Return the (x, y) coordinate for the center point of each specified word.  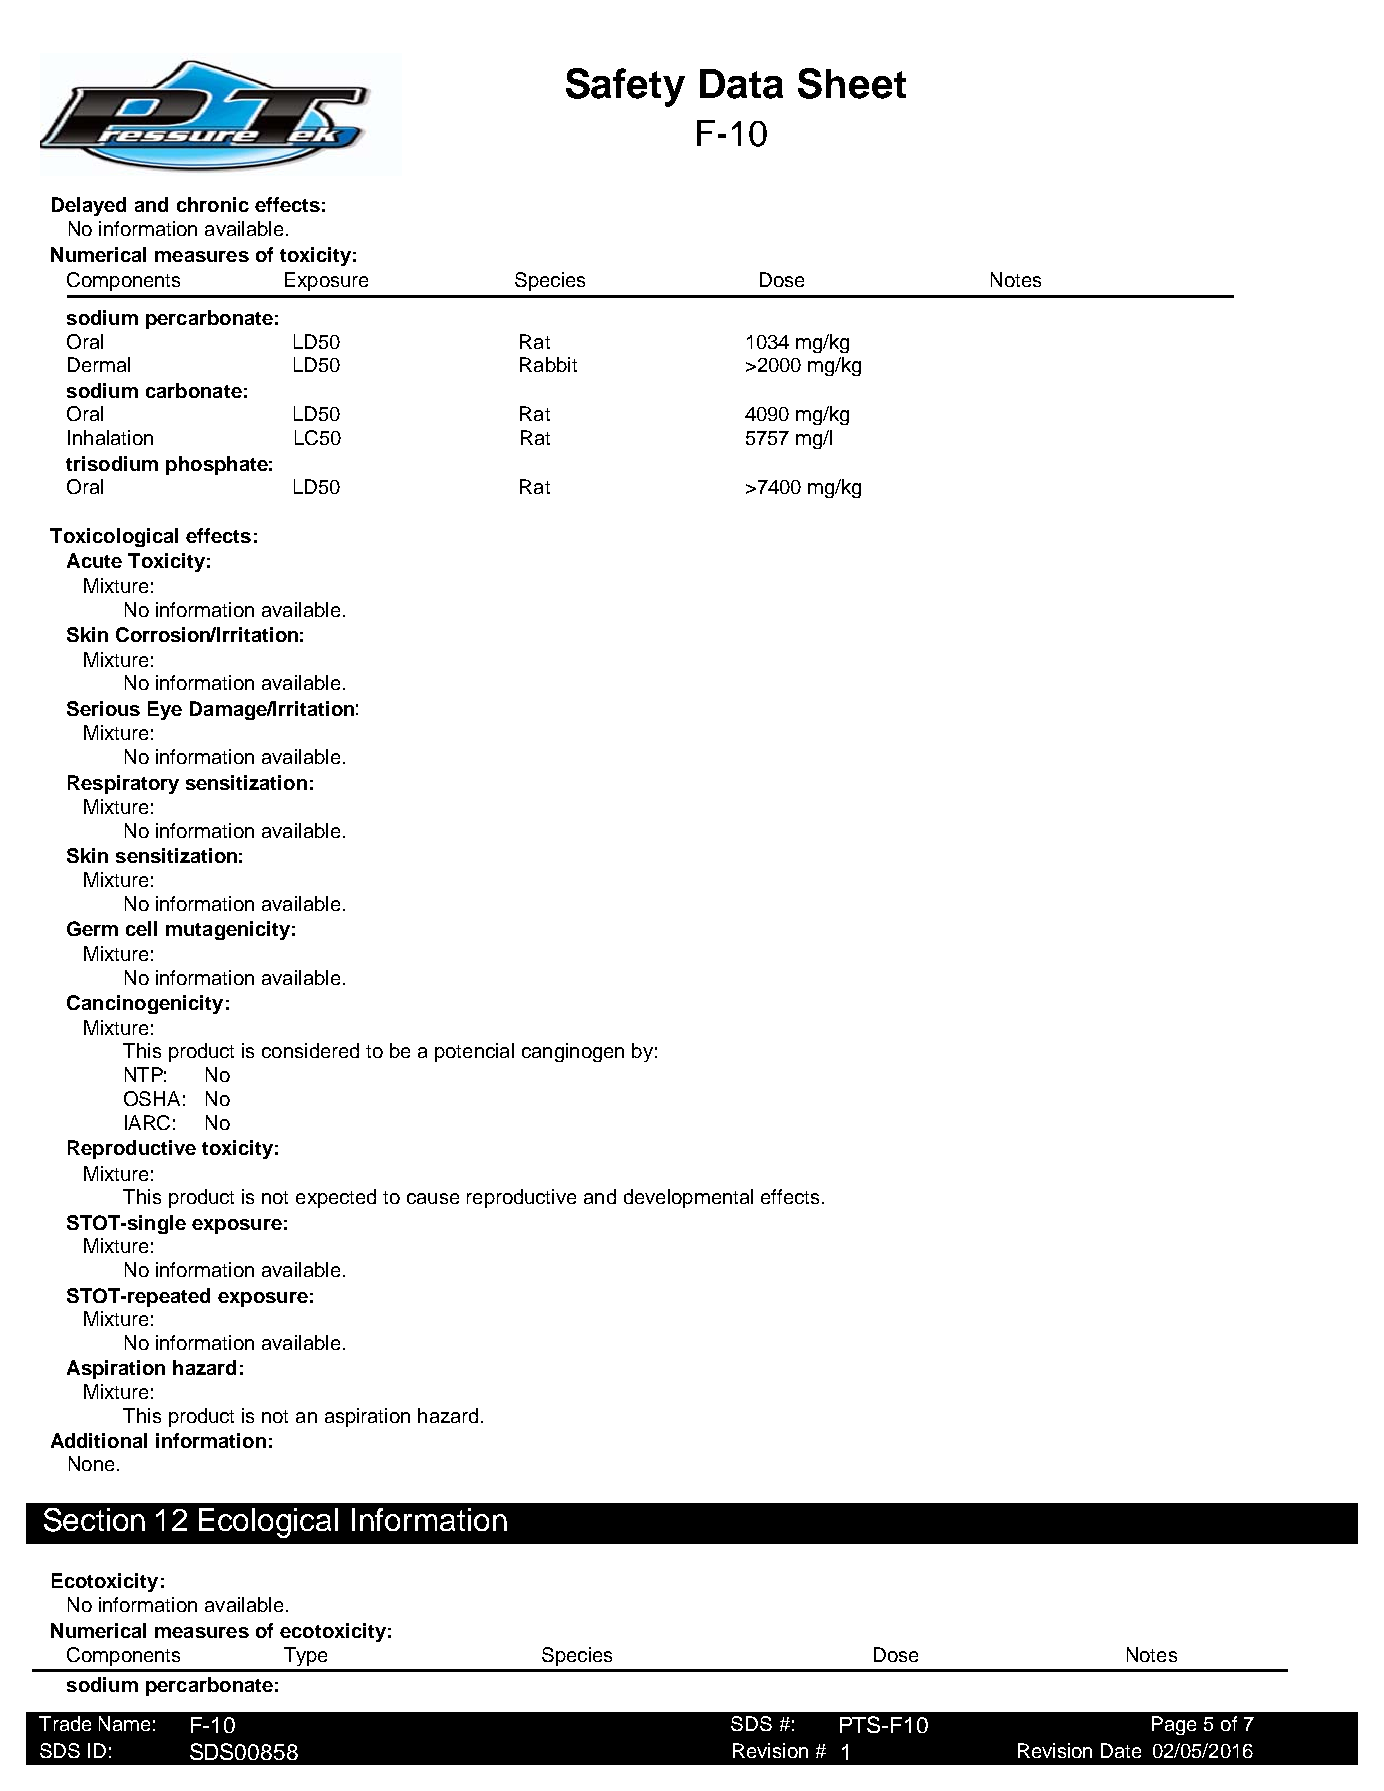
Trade (65, 1723)
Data (741, 84)
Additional (99, 1440)
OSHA (152, 1098)
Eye (165, 710)
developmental (688, 1198)
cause (433, 1198)
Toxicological (114, 537)
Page (1174, 1725)
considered (310, 1050)
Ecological (268, 1523)
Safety (625, 87)
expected (336, 1198)
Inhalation (110, 437)
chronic (213, 204)
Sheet (852, 83)
